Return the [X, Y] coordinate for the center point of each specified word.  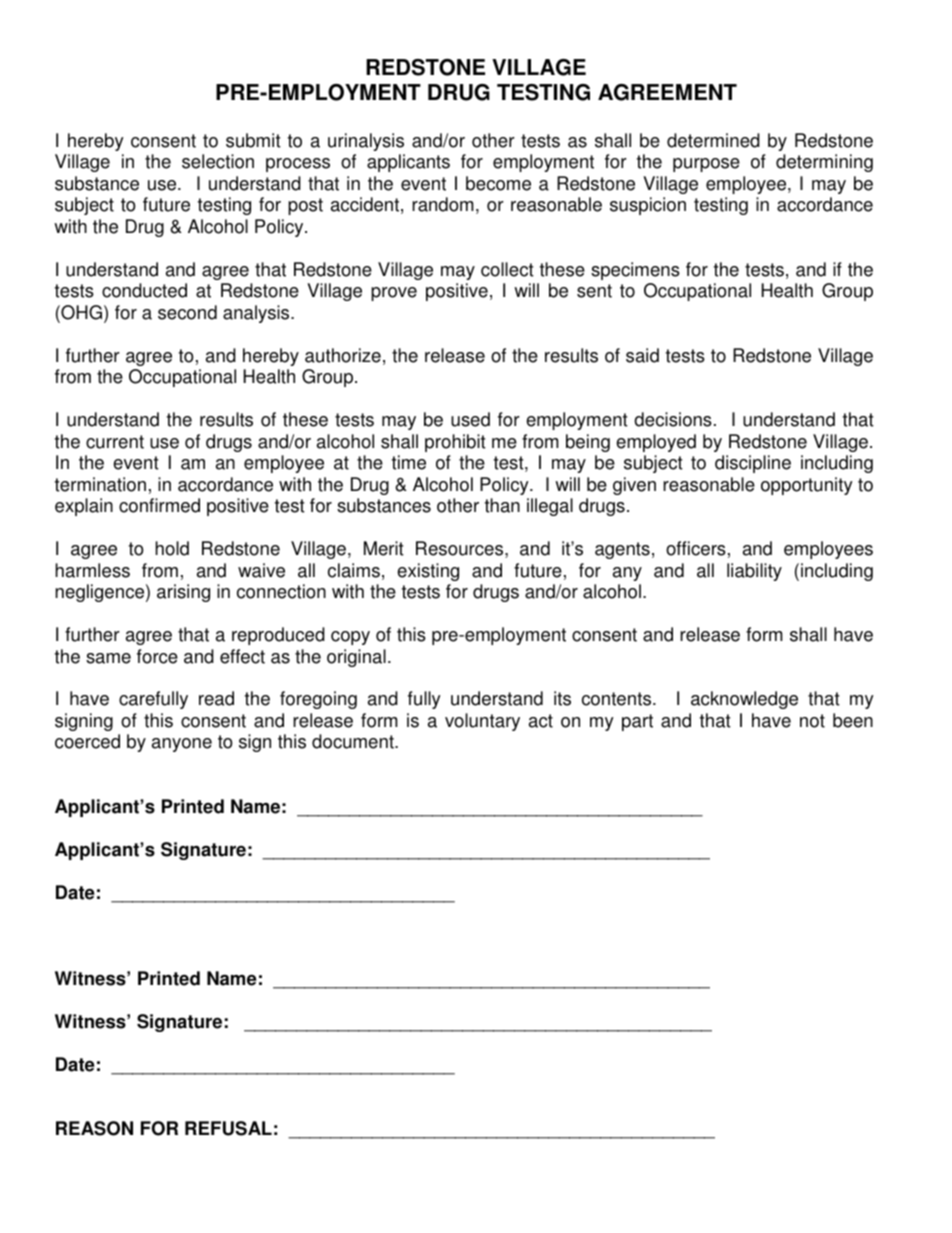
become [498, 183]
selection [218, 161]
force [157, 656]
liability [754, 572]
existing [428, 572]
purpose [706, 165]
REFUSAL [228, 1128]
